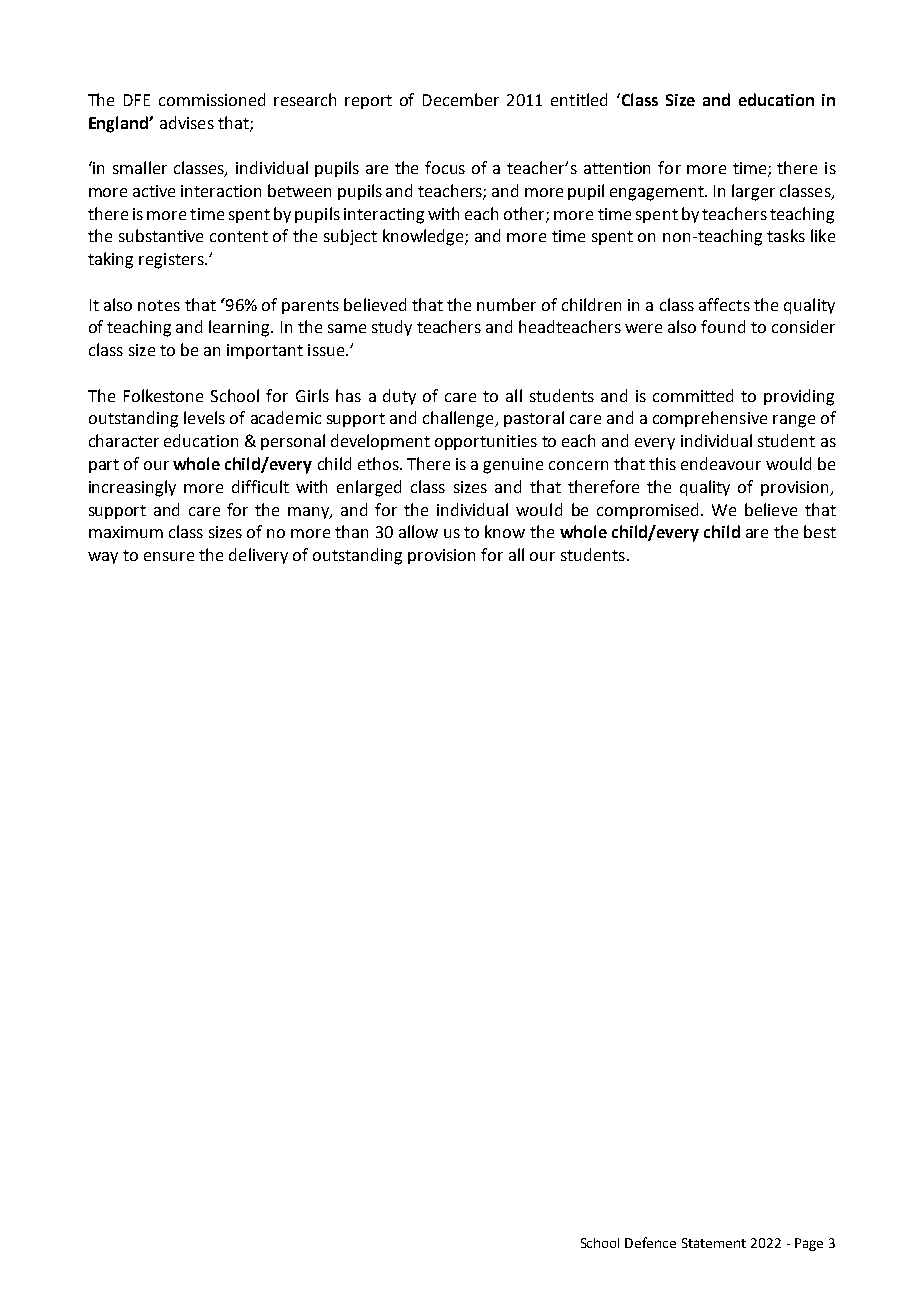  I want to click on Defence, so click(650, 1242).
